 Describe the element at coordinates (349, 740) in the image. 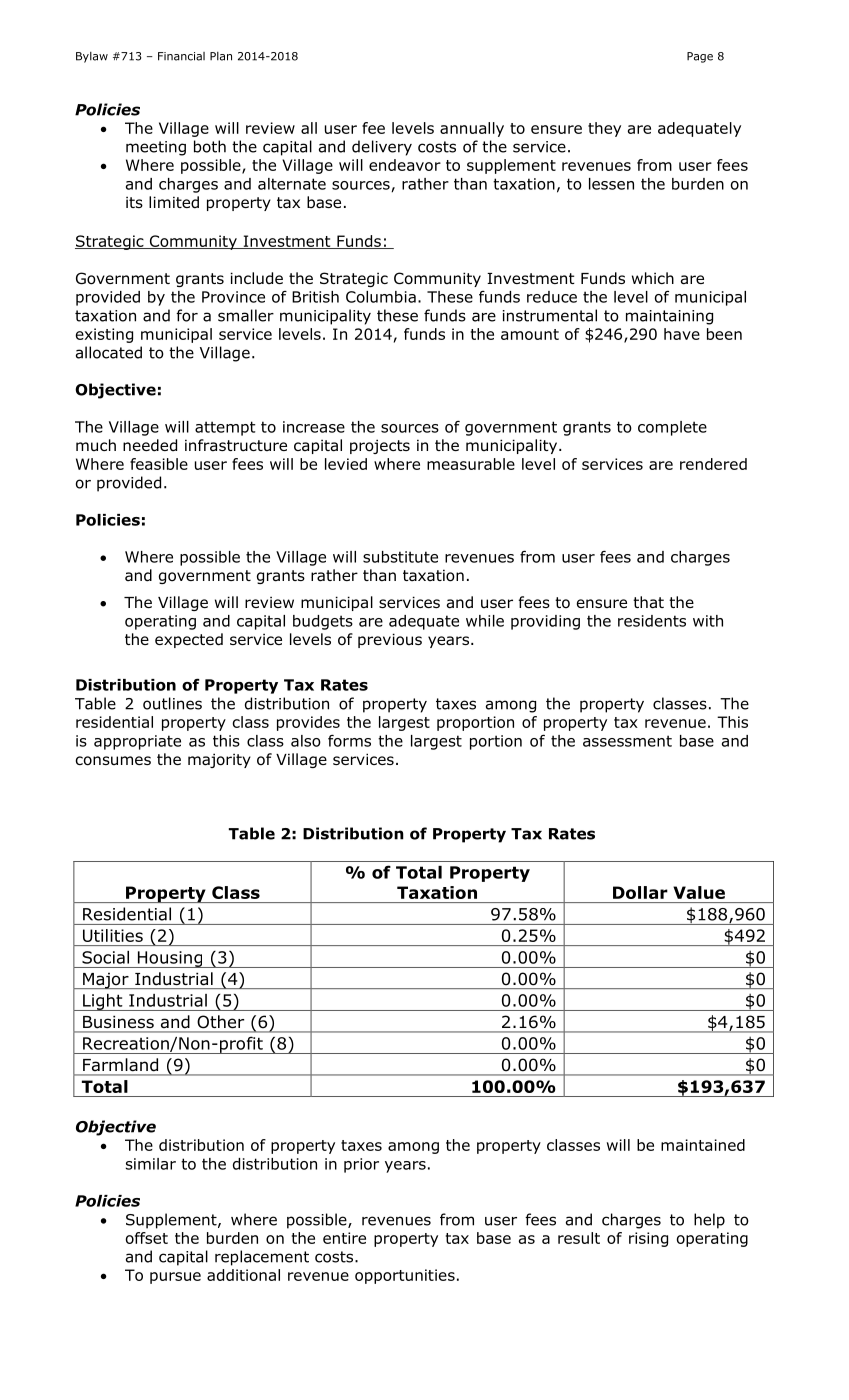

I see `forms` at that location.
